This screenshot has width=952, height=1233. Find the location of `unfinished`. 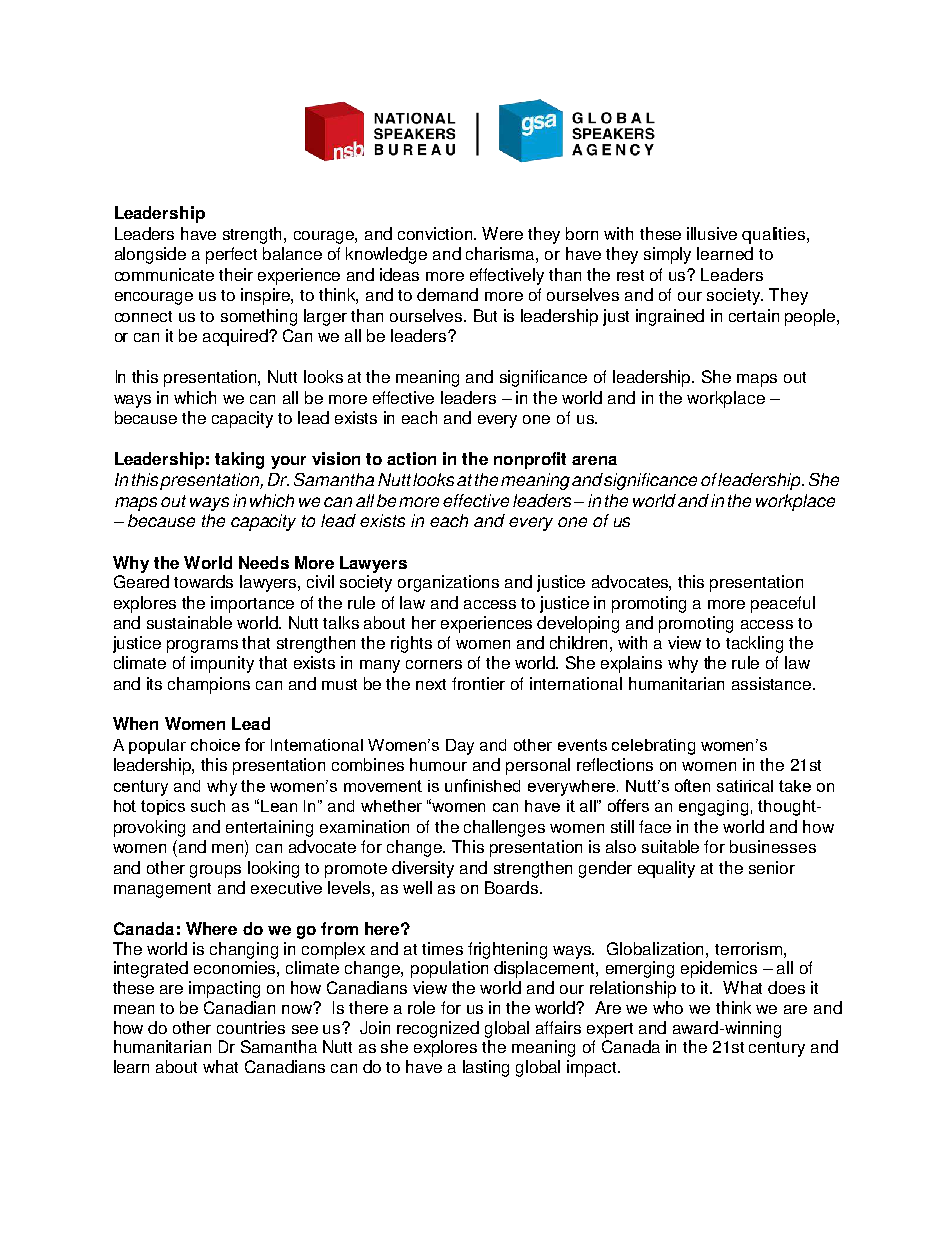

unfinished is located at coordinates (482, 785).
